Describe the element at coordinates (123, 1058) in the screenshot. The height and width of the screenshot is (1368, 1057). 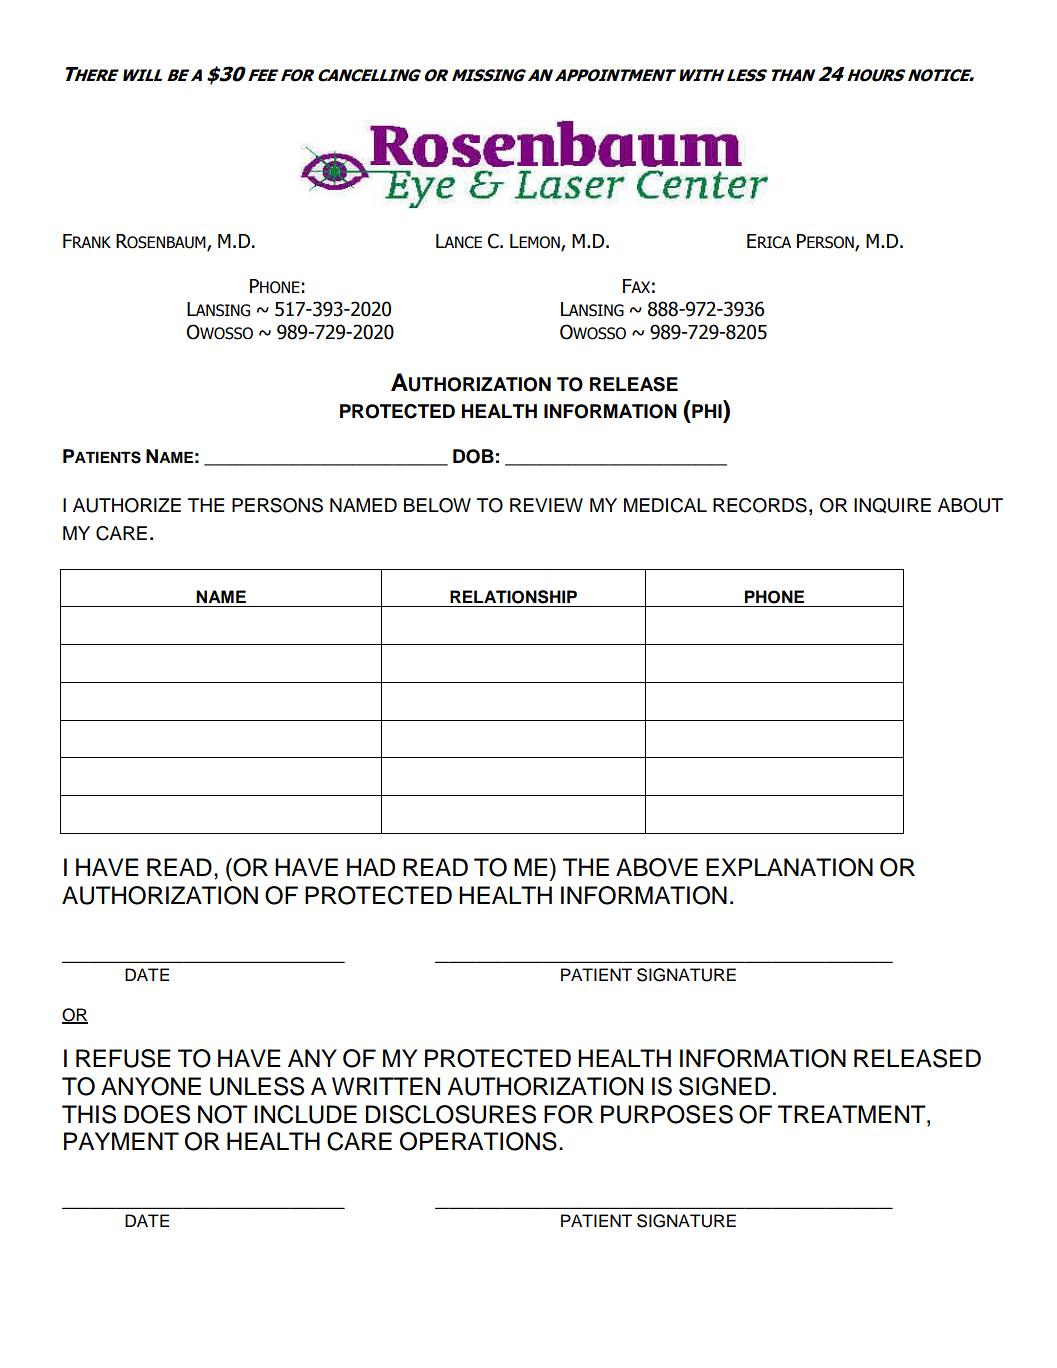
I see `REFUSE` at that location.
